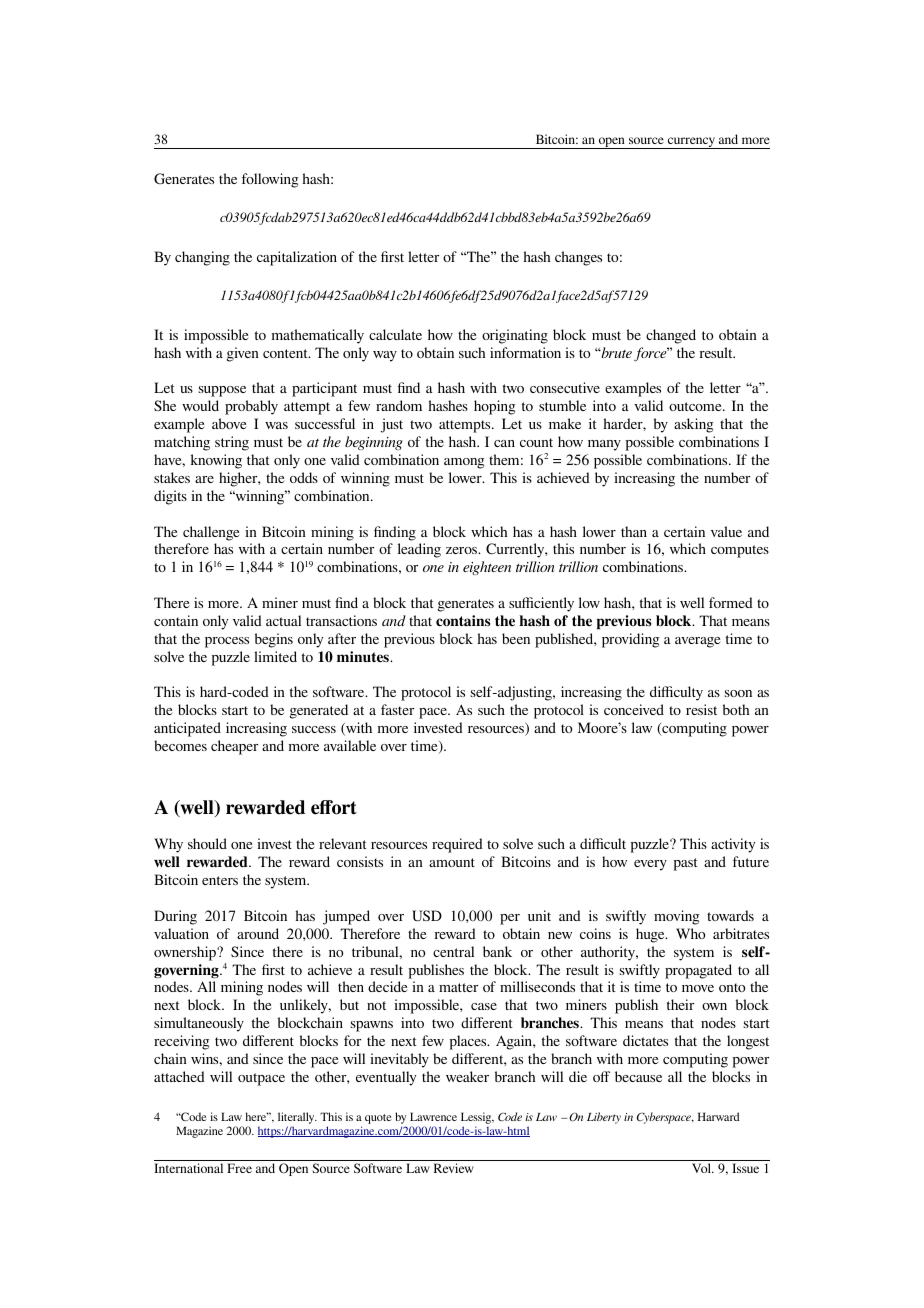 The image size is (924, 1308). I want to click on Vol, so click(703, 1168).
